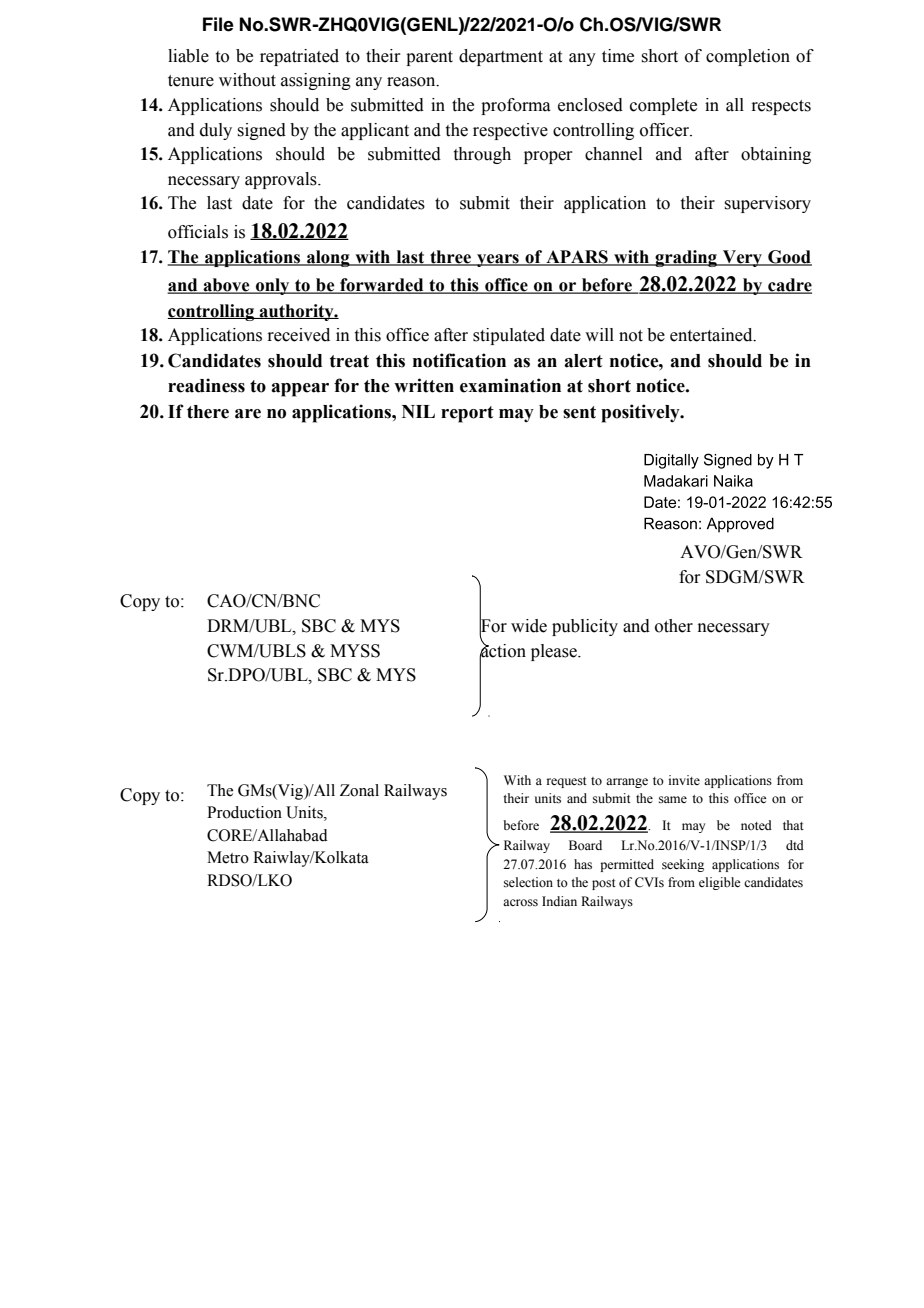 Image resolution: width=924 pixels, height=1308 pixels. Describe the element at coordinates (748, 57) in the screenshot. I see `completion` at that location.
